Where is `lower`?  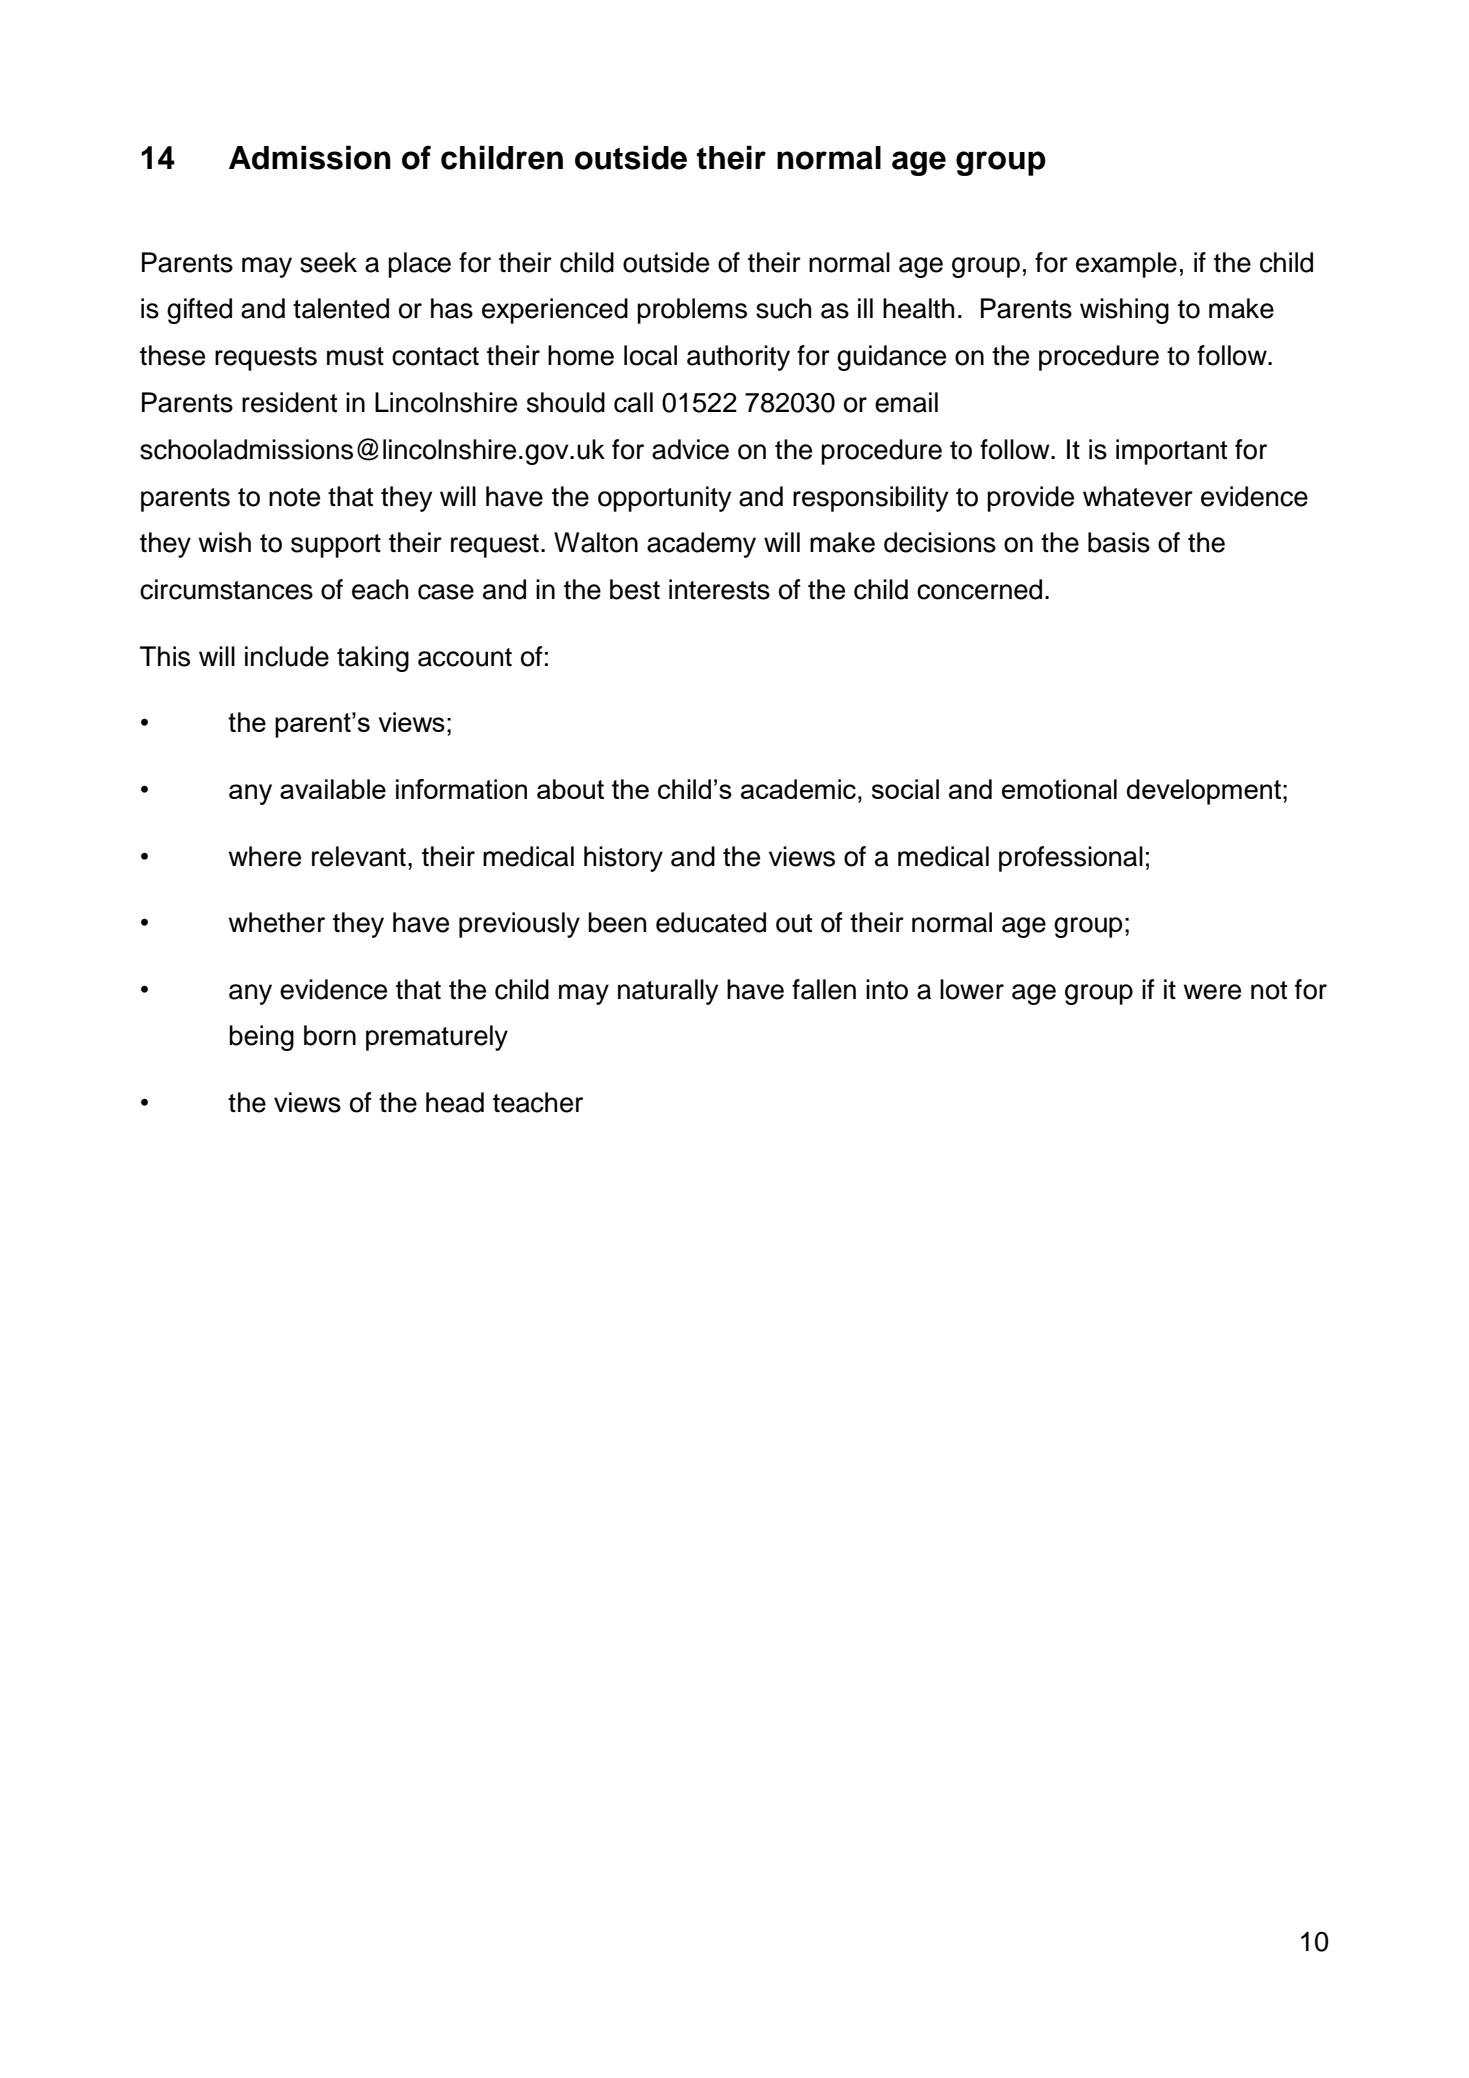
lower is located at coordinates (972, 989).
